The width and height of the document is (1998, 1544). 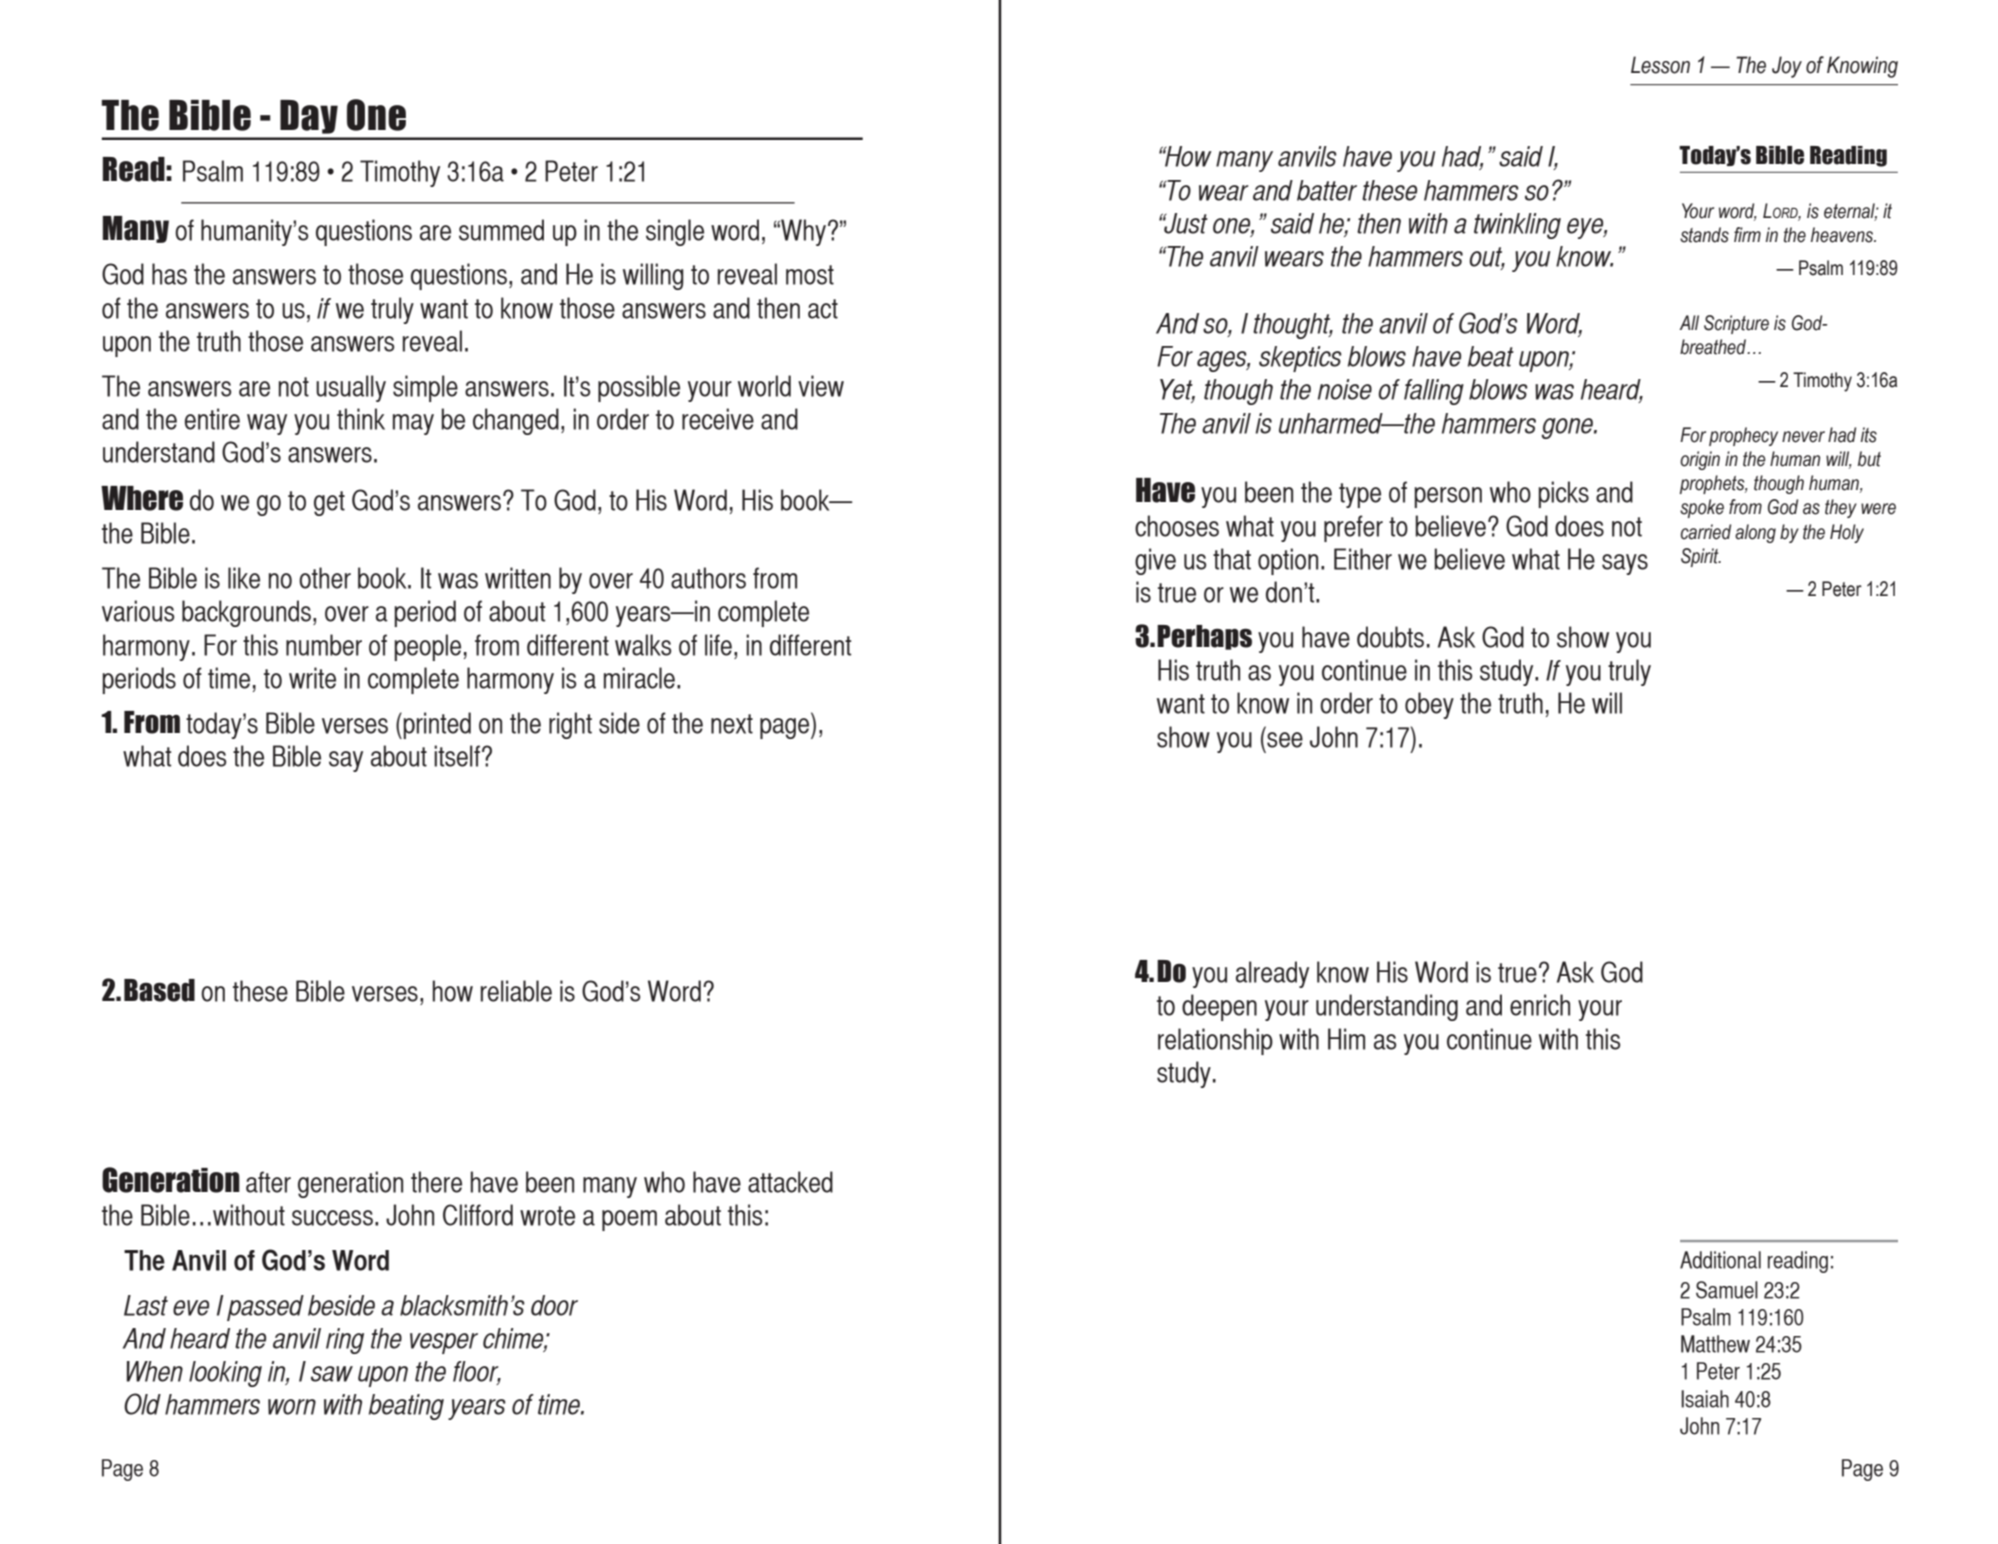 I want to click on Just, so click(x=1185, y=223).
